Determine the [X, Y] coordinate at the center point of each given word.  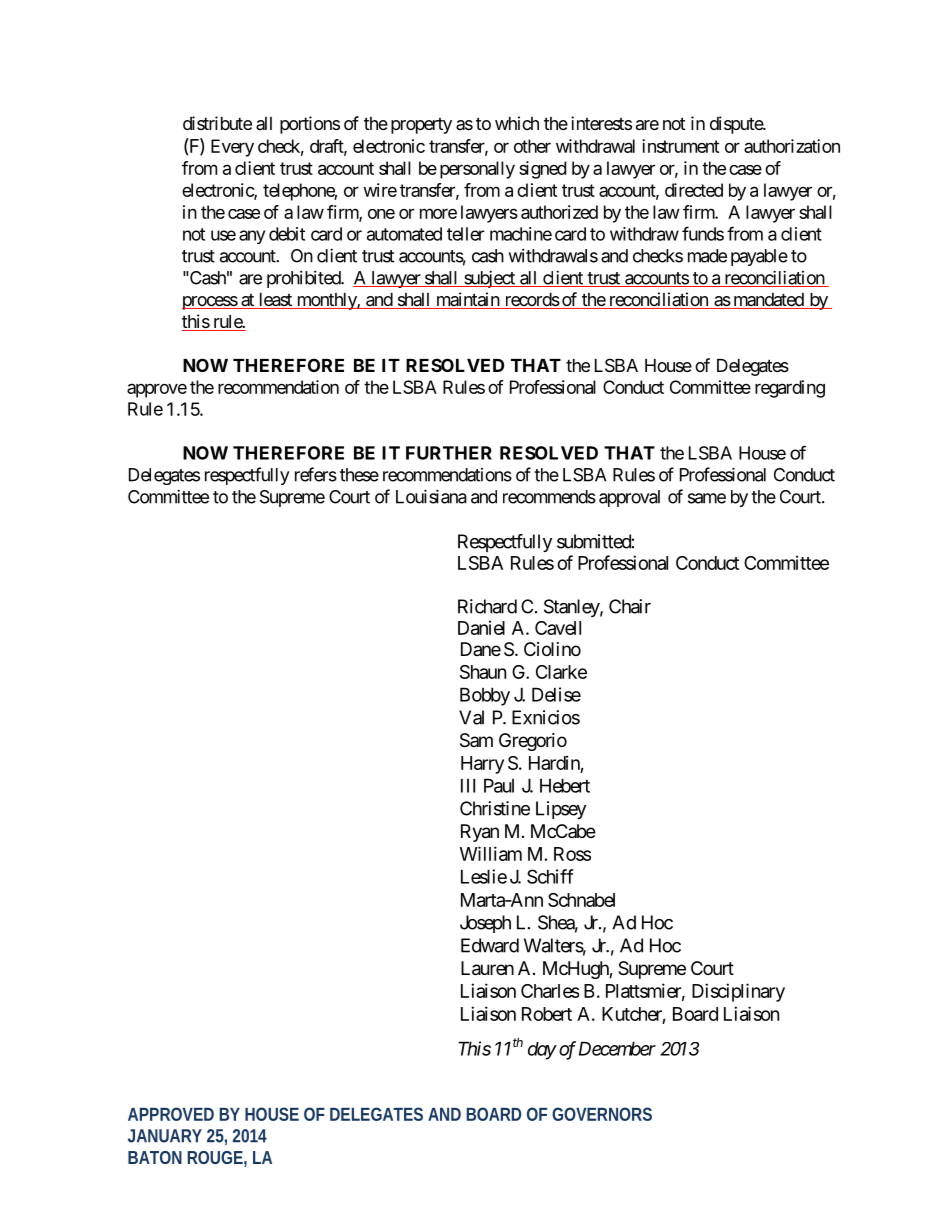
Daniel [481, 627]
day [542, 1051]
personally [477, 170]
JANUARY [165, 1136]
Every [232, 148]
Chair [630, 606]
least [275, 301]
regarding [790, 389]
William [491, 853]
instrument [680, 146]
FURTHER [449, 453]
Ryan [480, 833]
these [359, 475]
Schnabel [581, 900]
